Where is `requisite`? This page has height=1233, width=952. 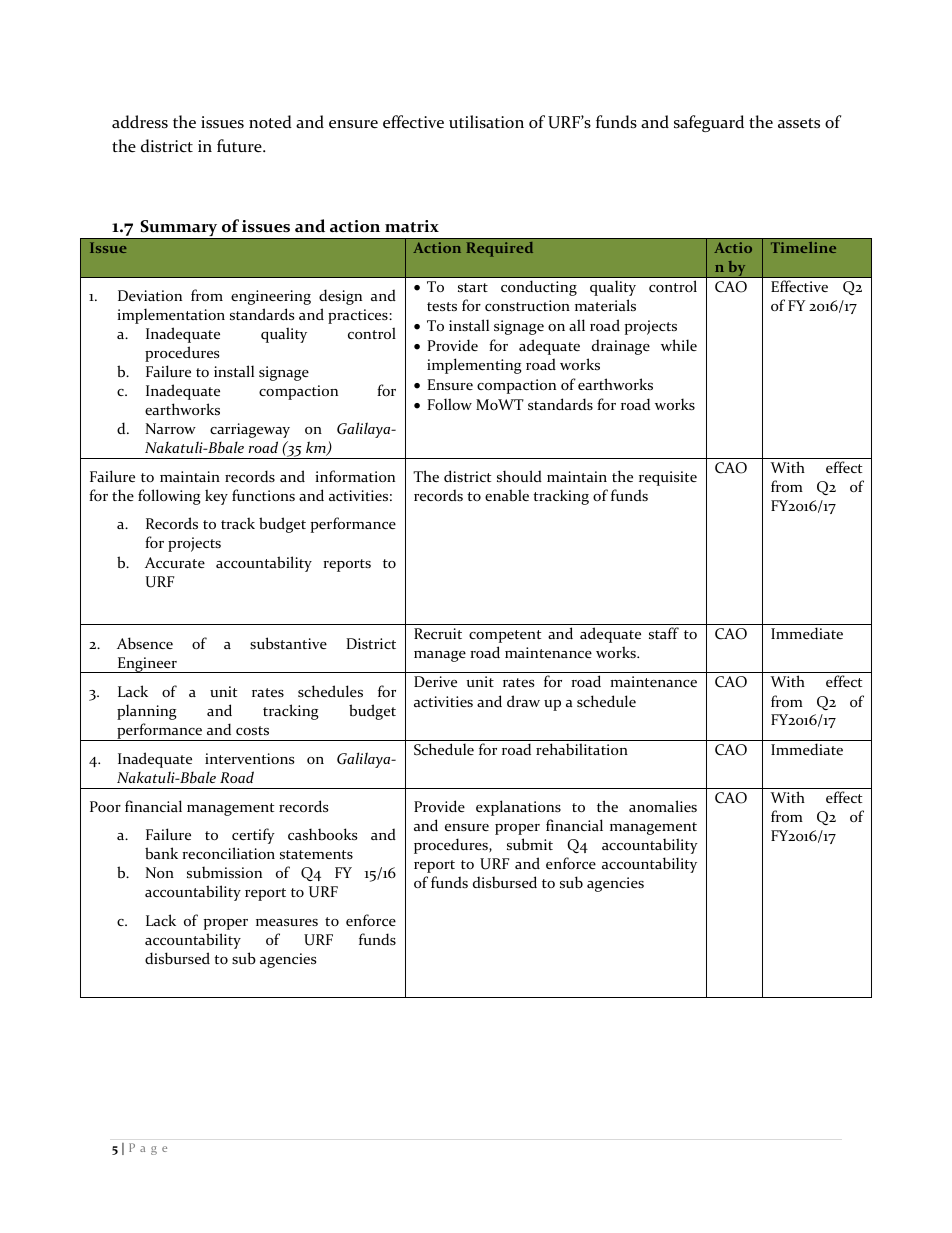
requisite is located at coordinates (668, 478).
